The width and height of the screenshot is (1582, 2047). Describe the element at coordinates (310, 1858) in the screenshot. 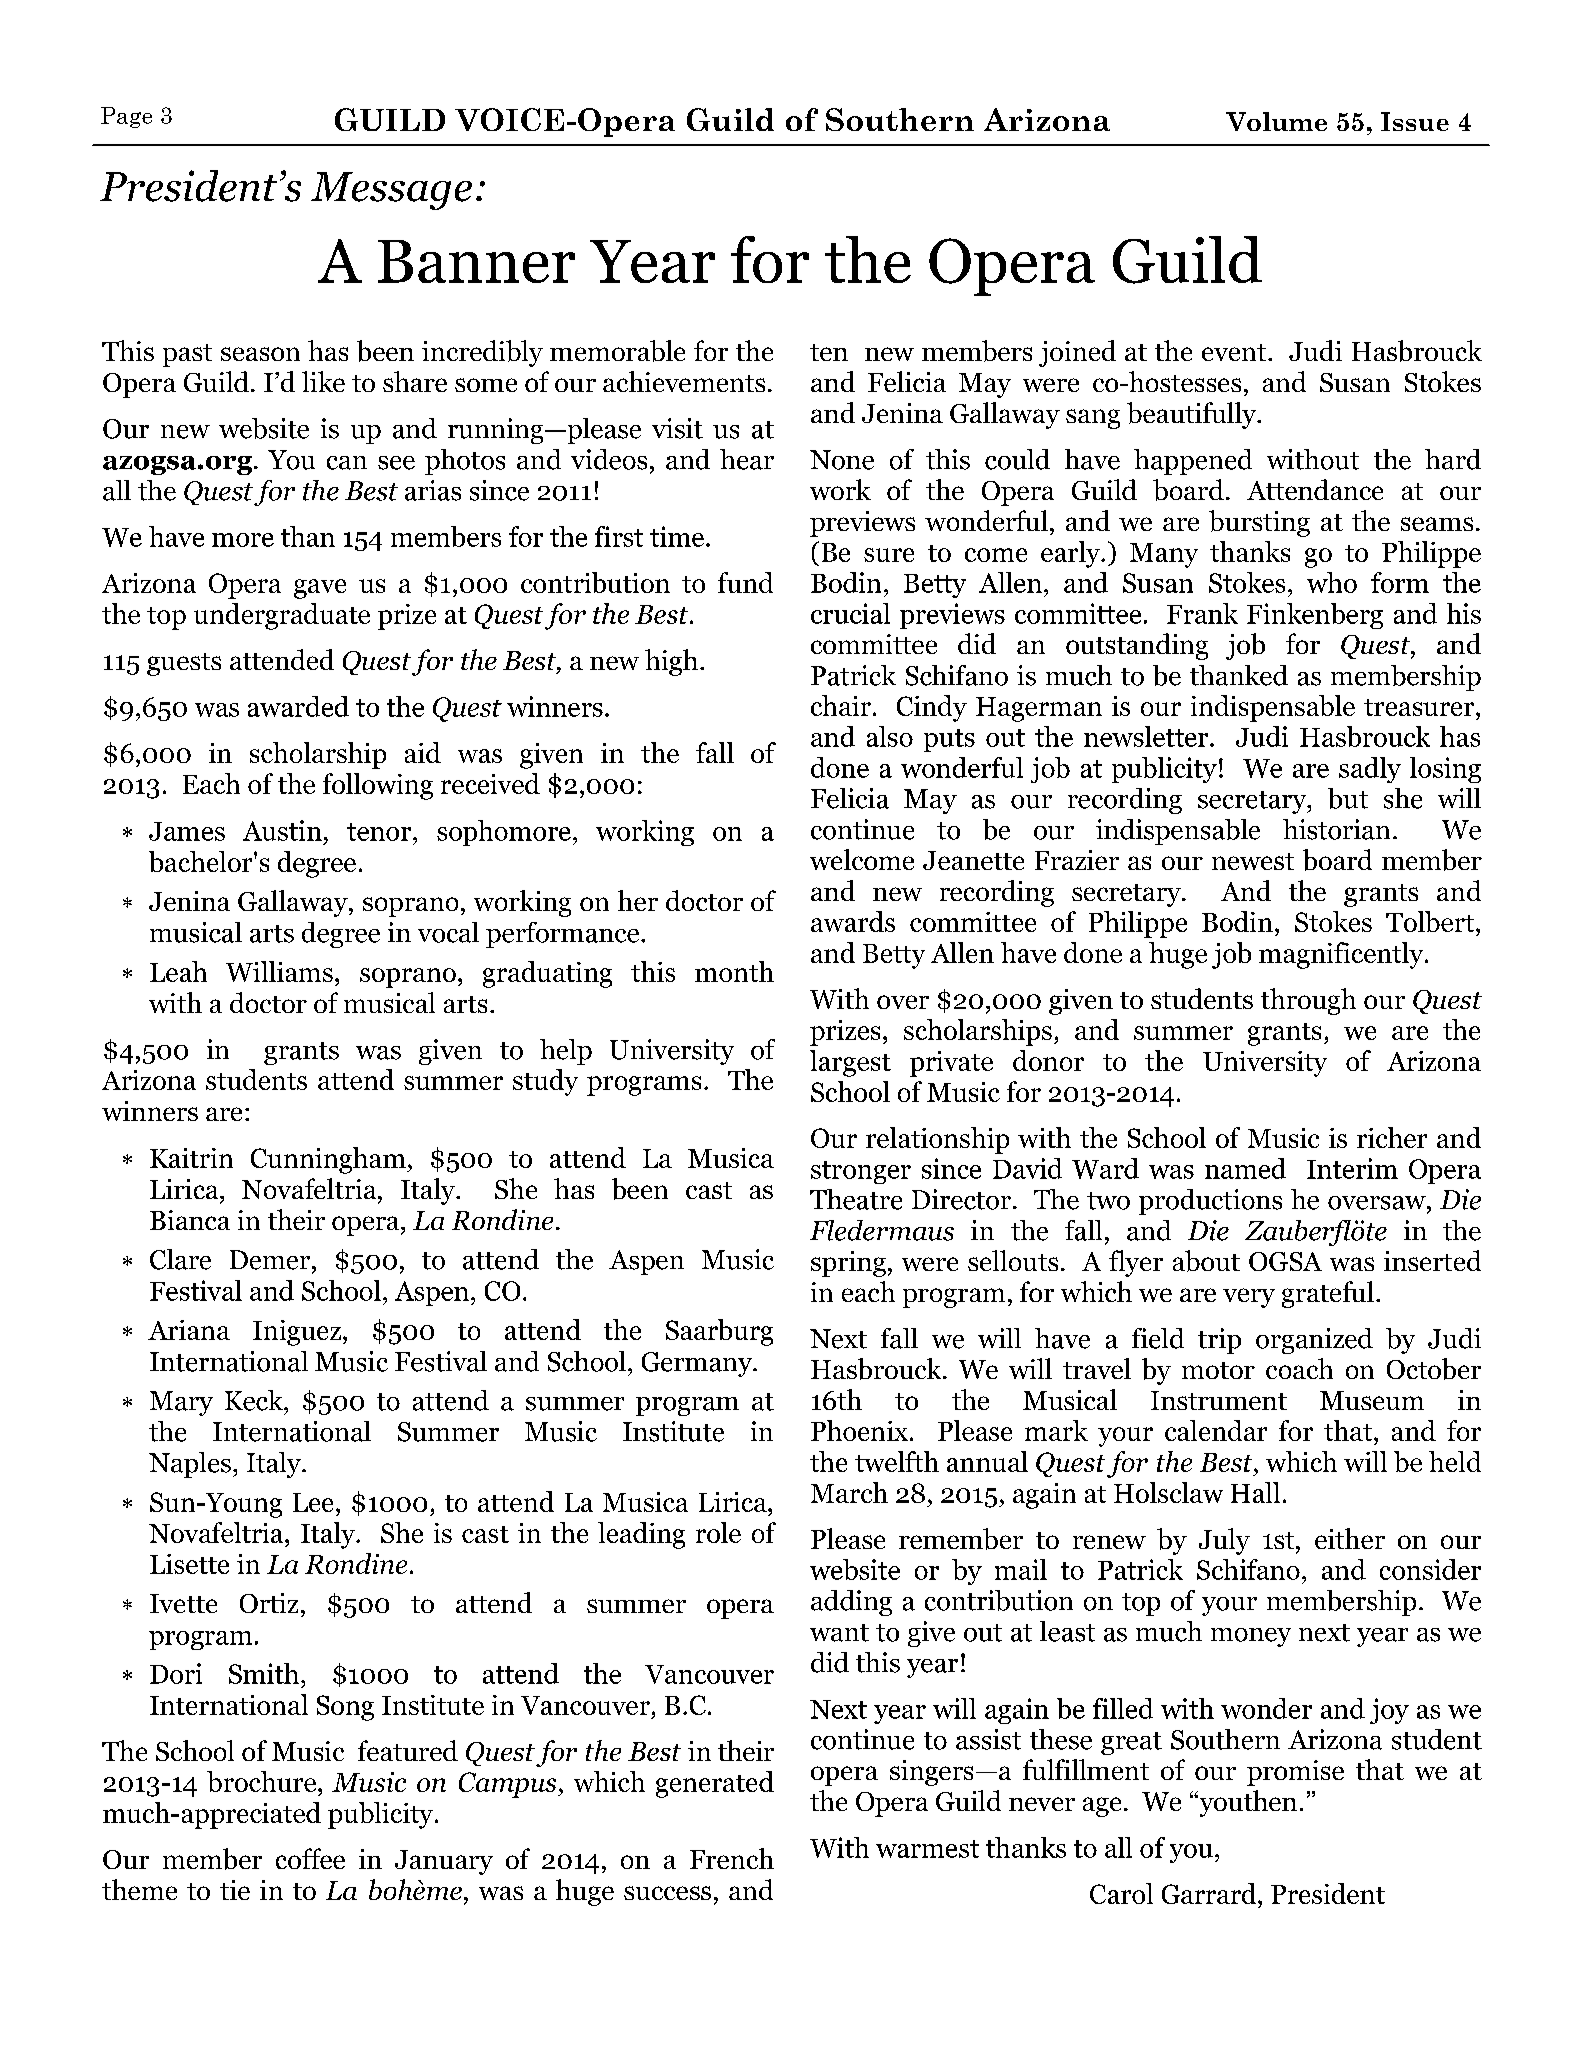

I see `coffee` at that location.
